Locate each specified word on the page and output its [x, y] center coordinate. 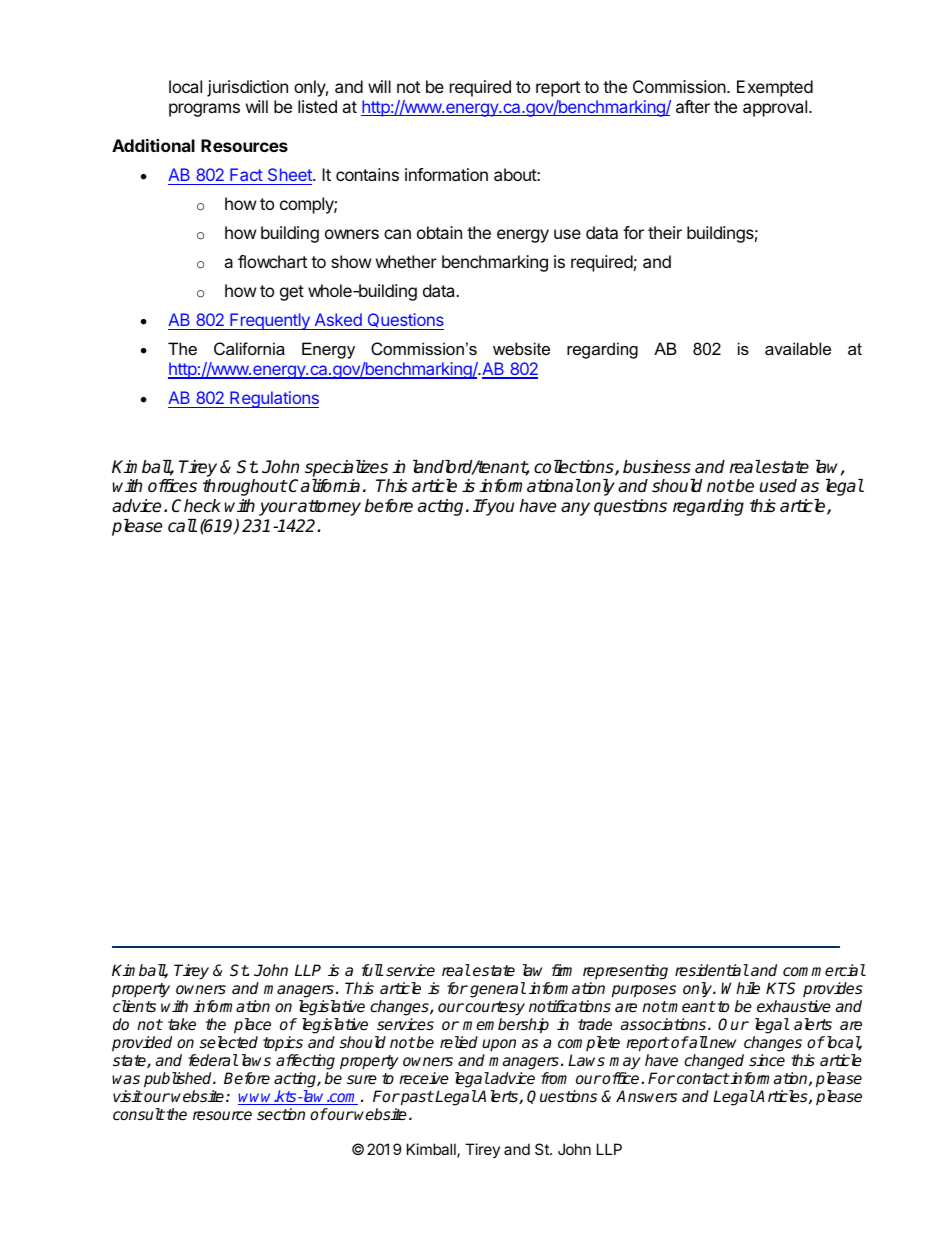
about [516, 174]
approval [776, 108]
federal [213, 1060]
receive [424, 1078]
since [767, 1060]
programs [204, 110]
